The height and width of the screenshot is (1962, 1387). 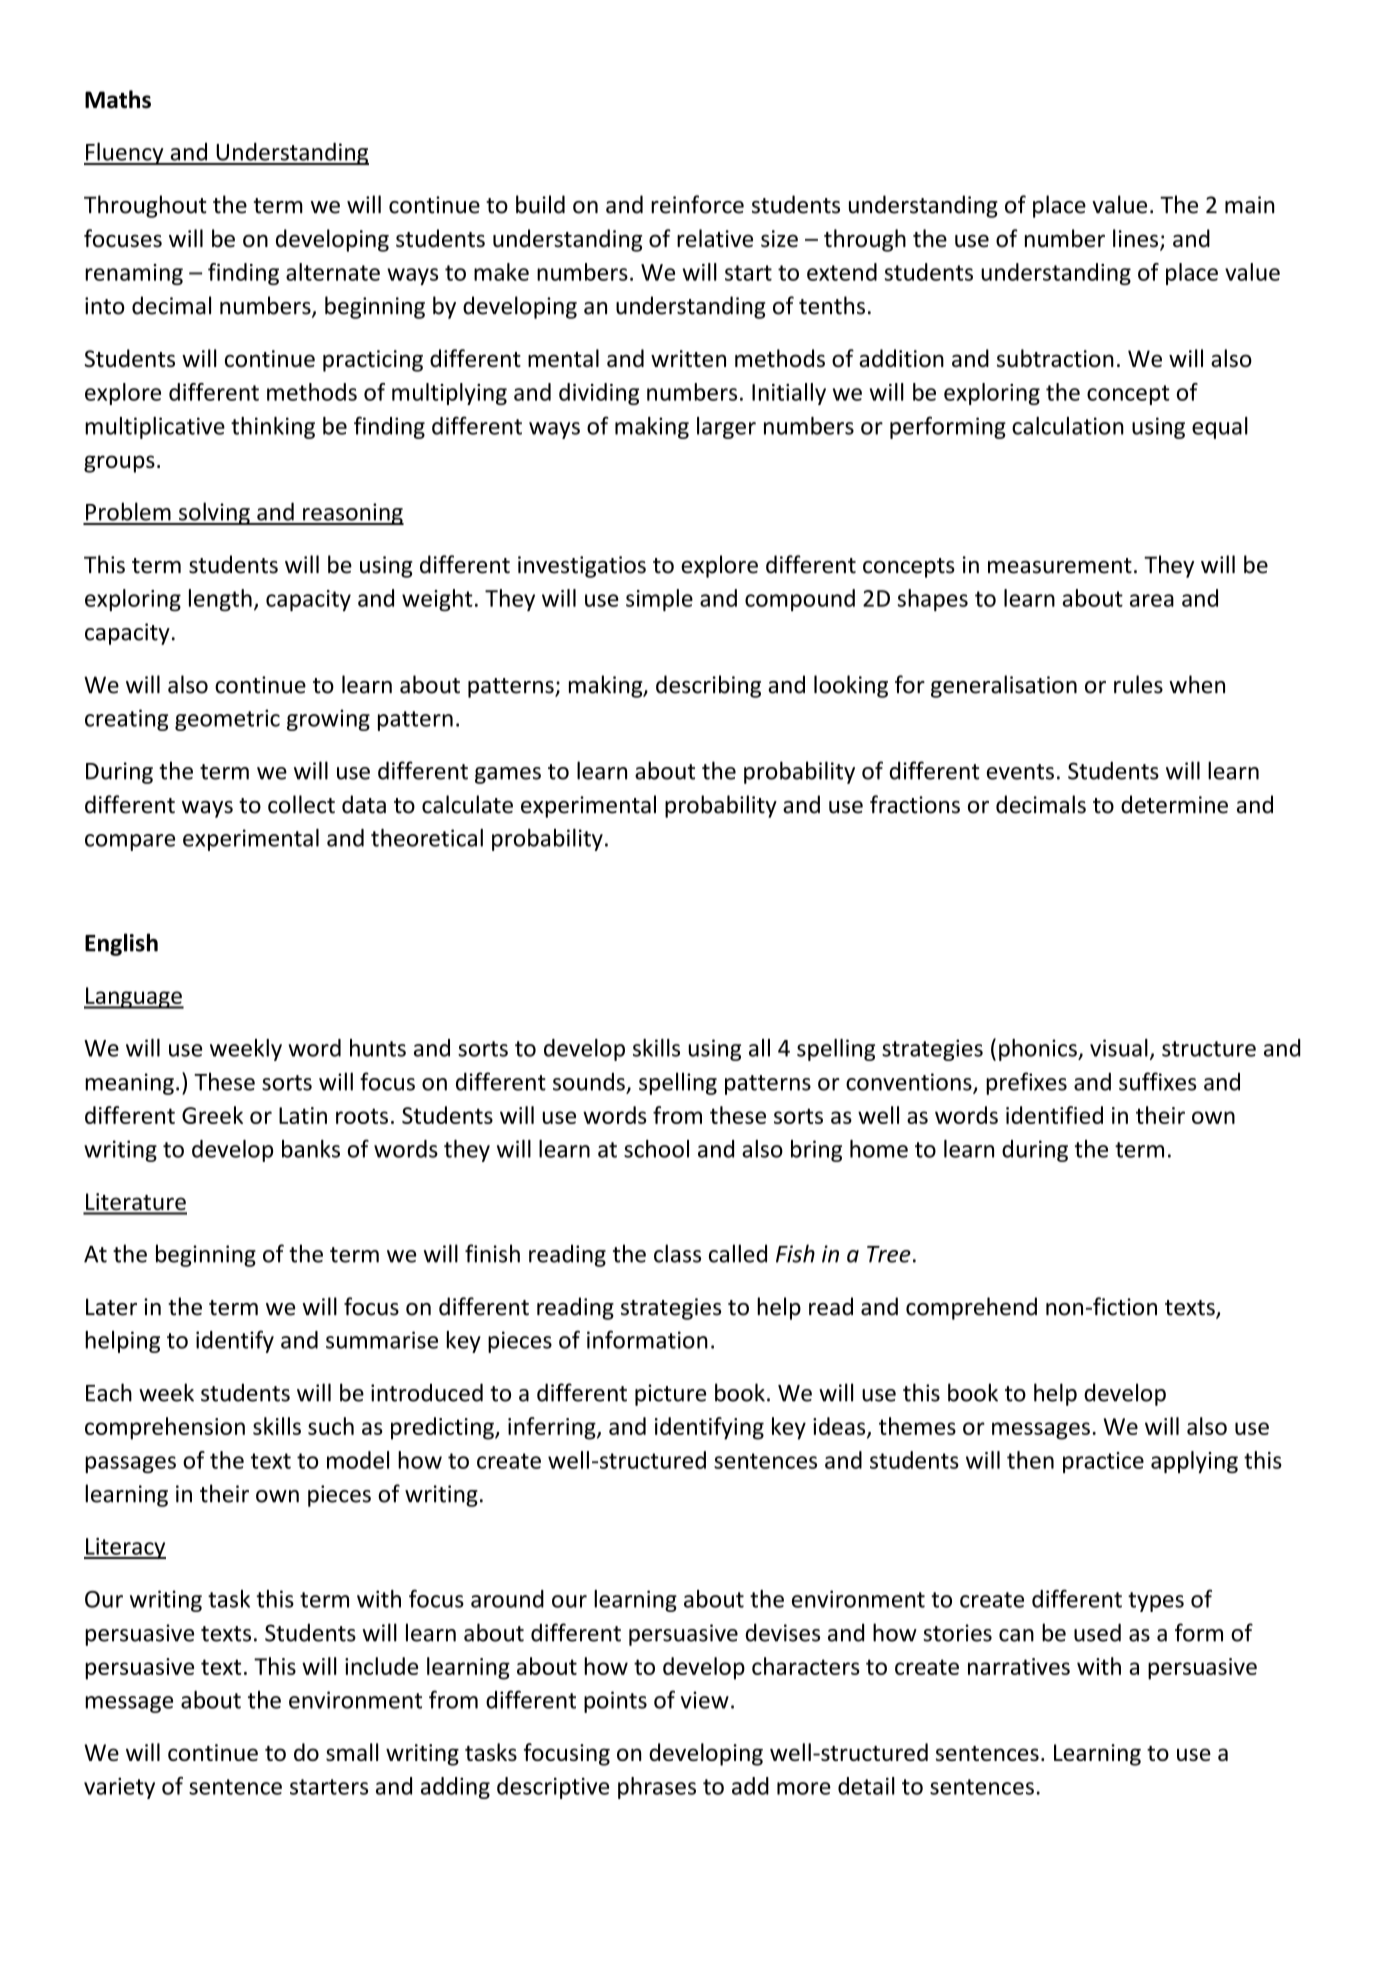 I want to click on class, so click(x=677, y=1253).
